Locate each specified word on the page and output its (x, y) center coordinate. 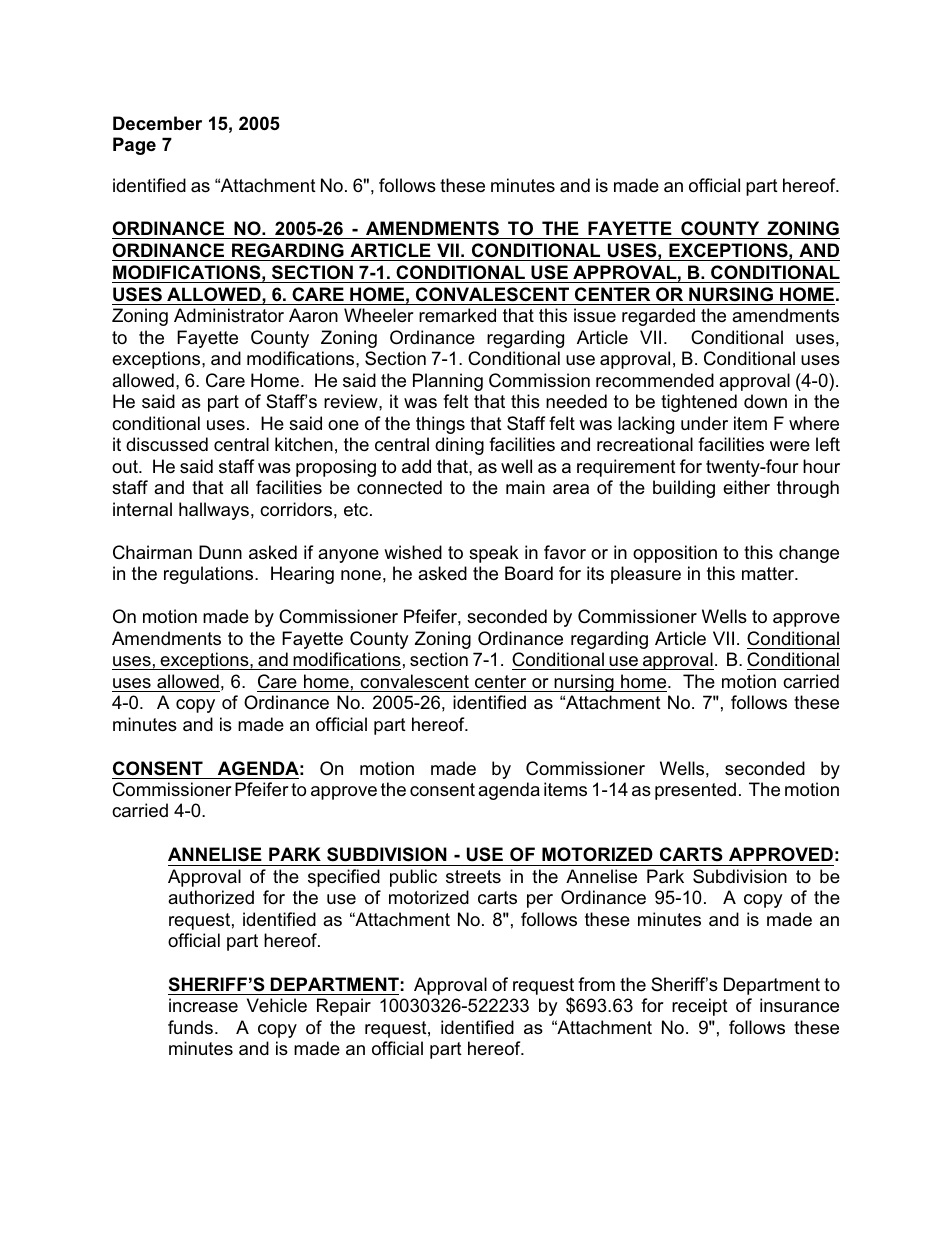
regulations (210, 575)
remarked (457, 315)
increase (203, 1005)
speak (493, 554)
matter (769, 574)
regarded (658, 317)
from (596, 984)
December (157, 123)
